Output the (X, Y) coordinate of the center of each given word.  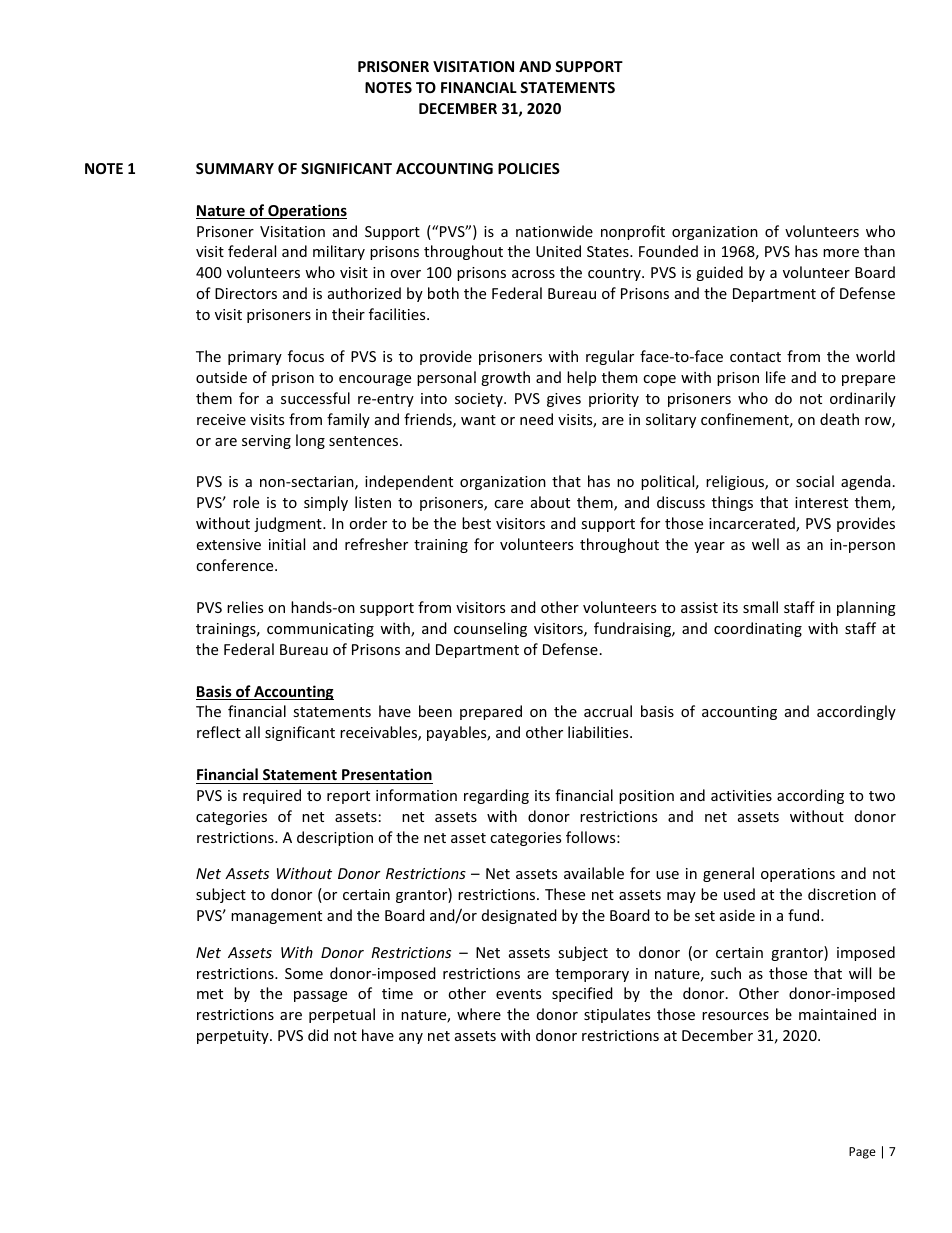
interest (821, 502)
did (318, 1035)
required (272, 796)
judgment (289, 524)
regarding (496, 796)
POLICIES (529, 168)
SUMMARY (235, 168)
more (841, 253)
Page (862, 1153)
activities (741, 795)
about (550, 502)
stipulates (617, 1015)
